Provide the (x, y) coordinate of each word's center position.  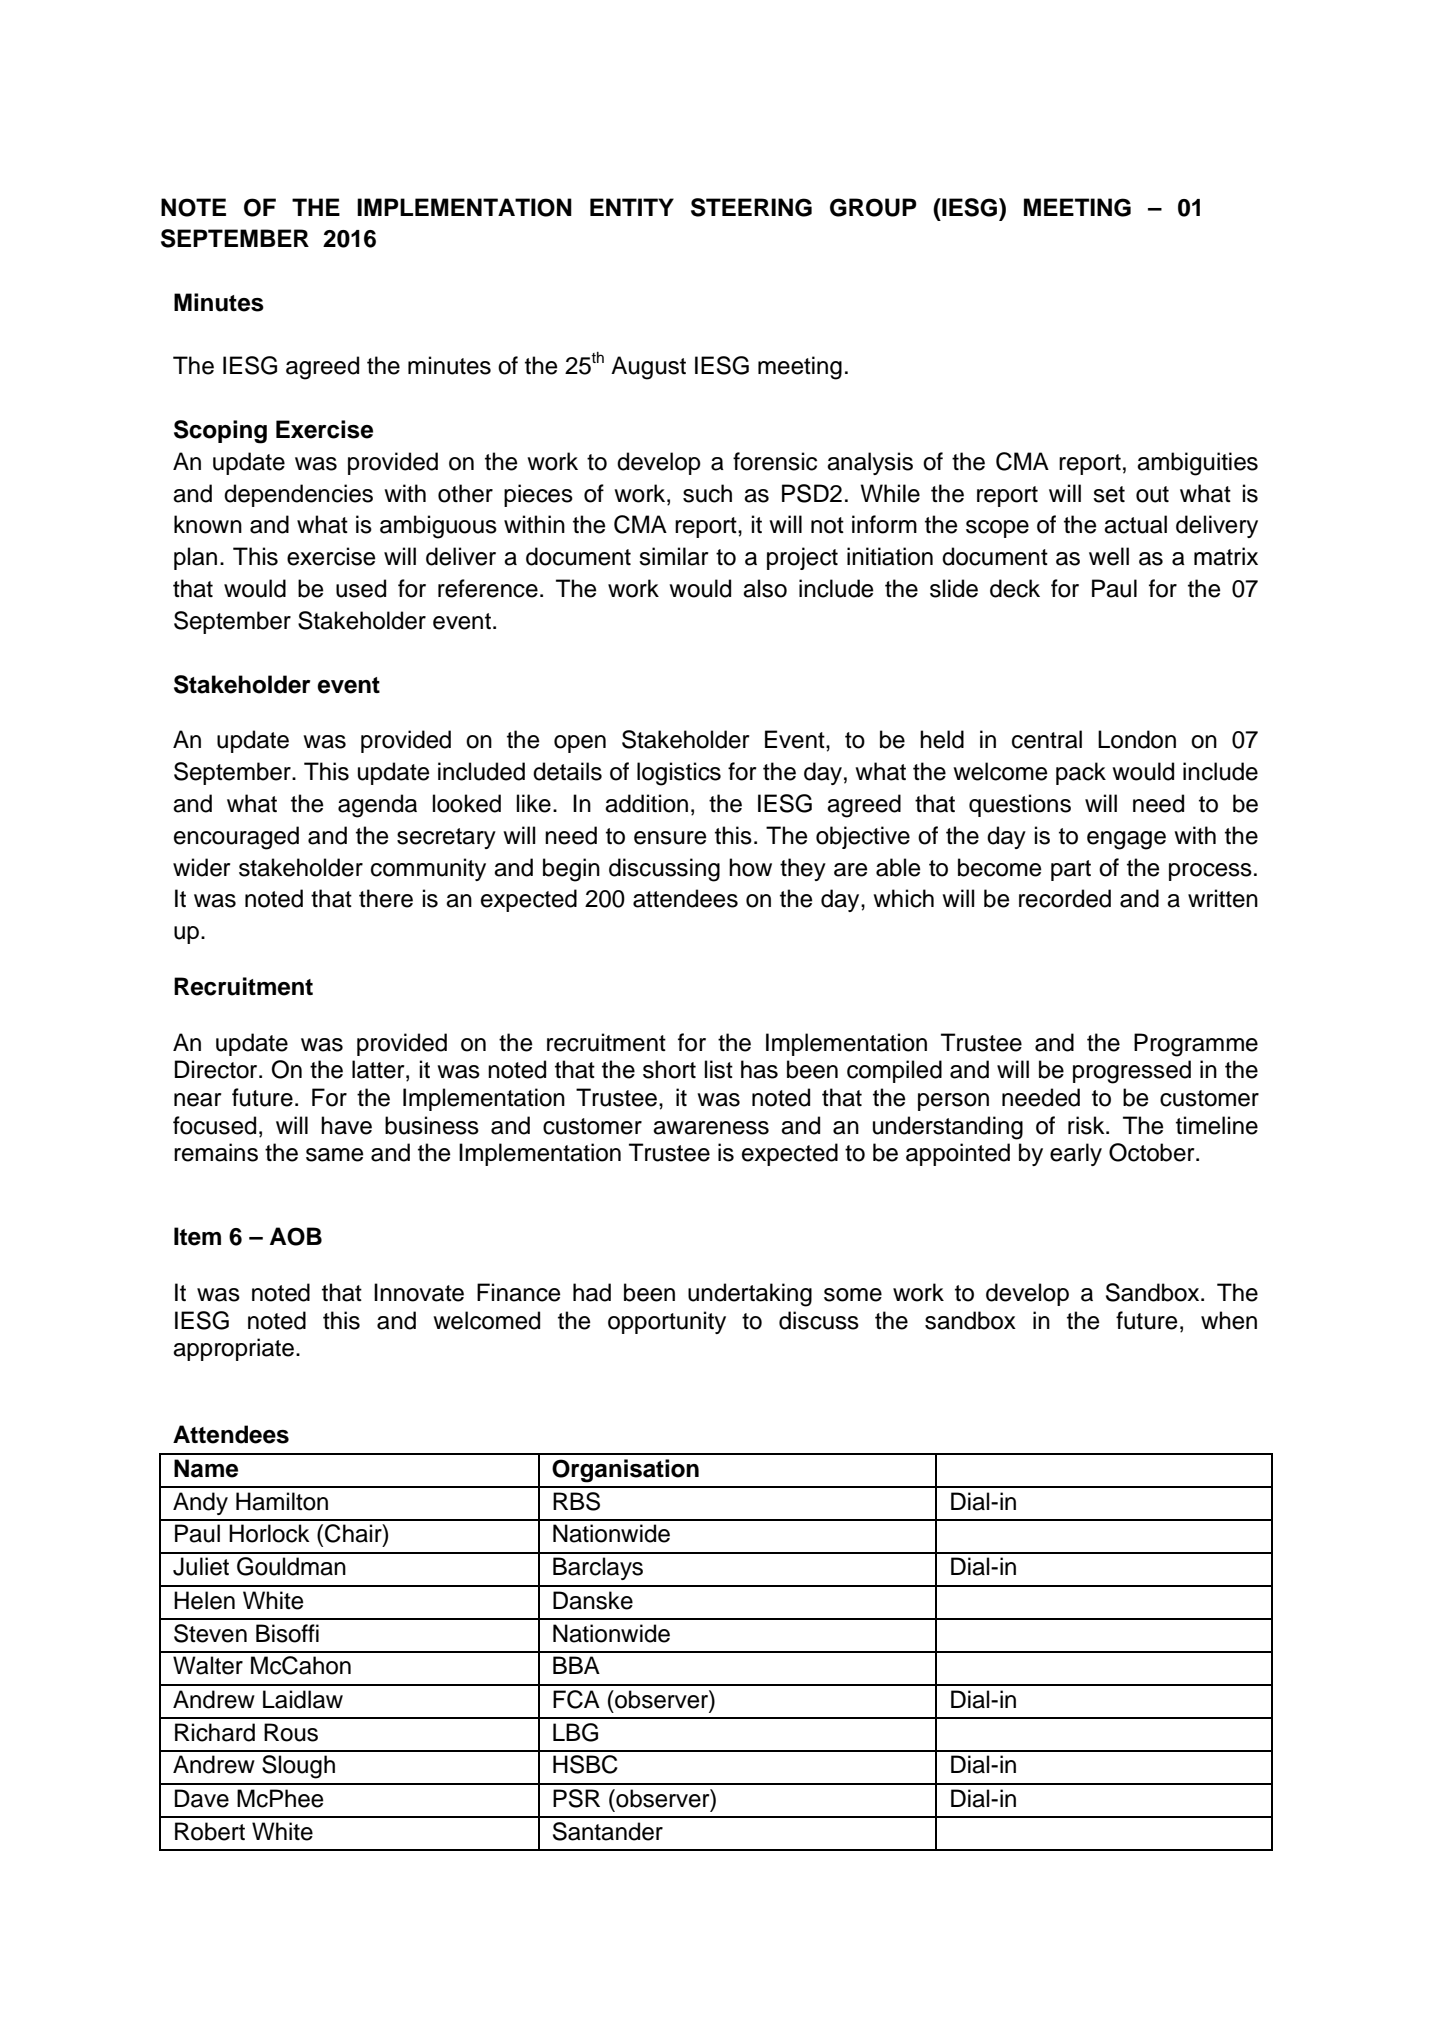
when (1229, 1320)
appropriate (233, 1349)
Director (217, 1069)
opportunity (667, 1322)
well (1109, 556)
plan (195, 558)
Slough (298, 1767)
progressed (1132, 1072)
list (719, 1069)
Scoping (220, 432)
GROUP (873, 207)
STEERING (751, 207)
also (765, 588)
